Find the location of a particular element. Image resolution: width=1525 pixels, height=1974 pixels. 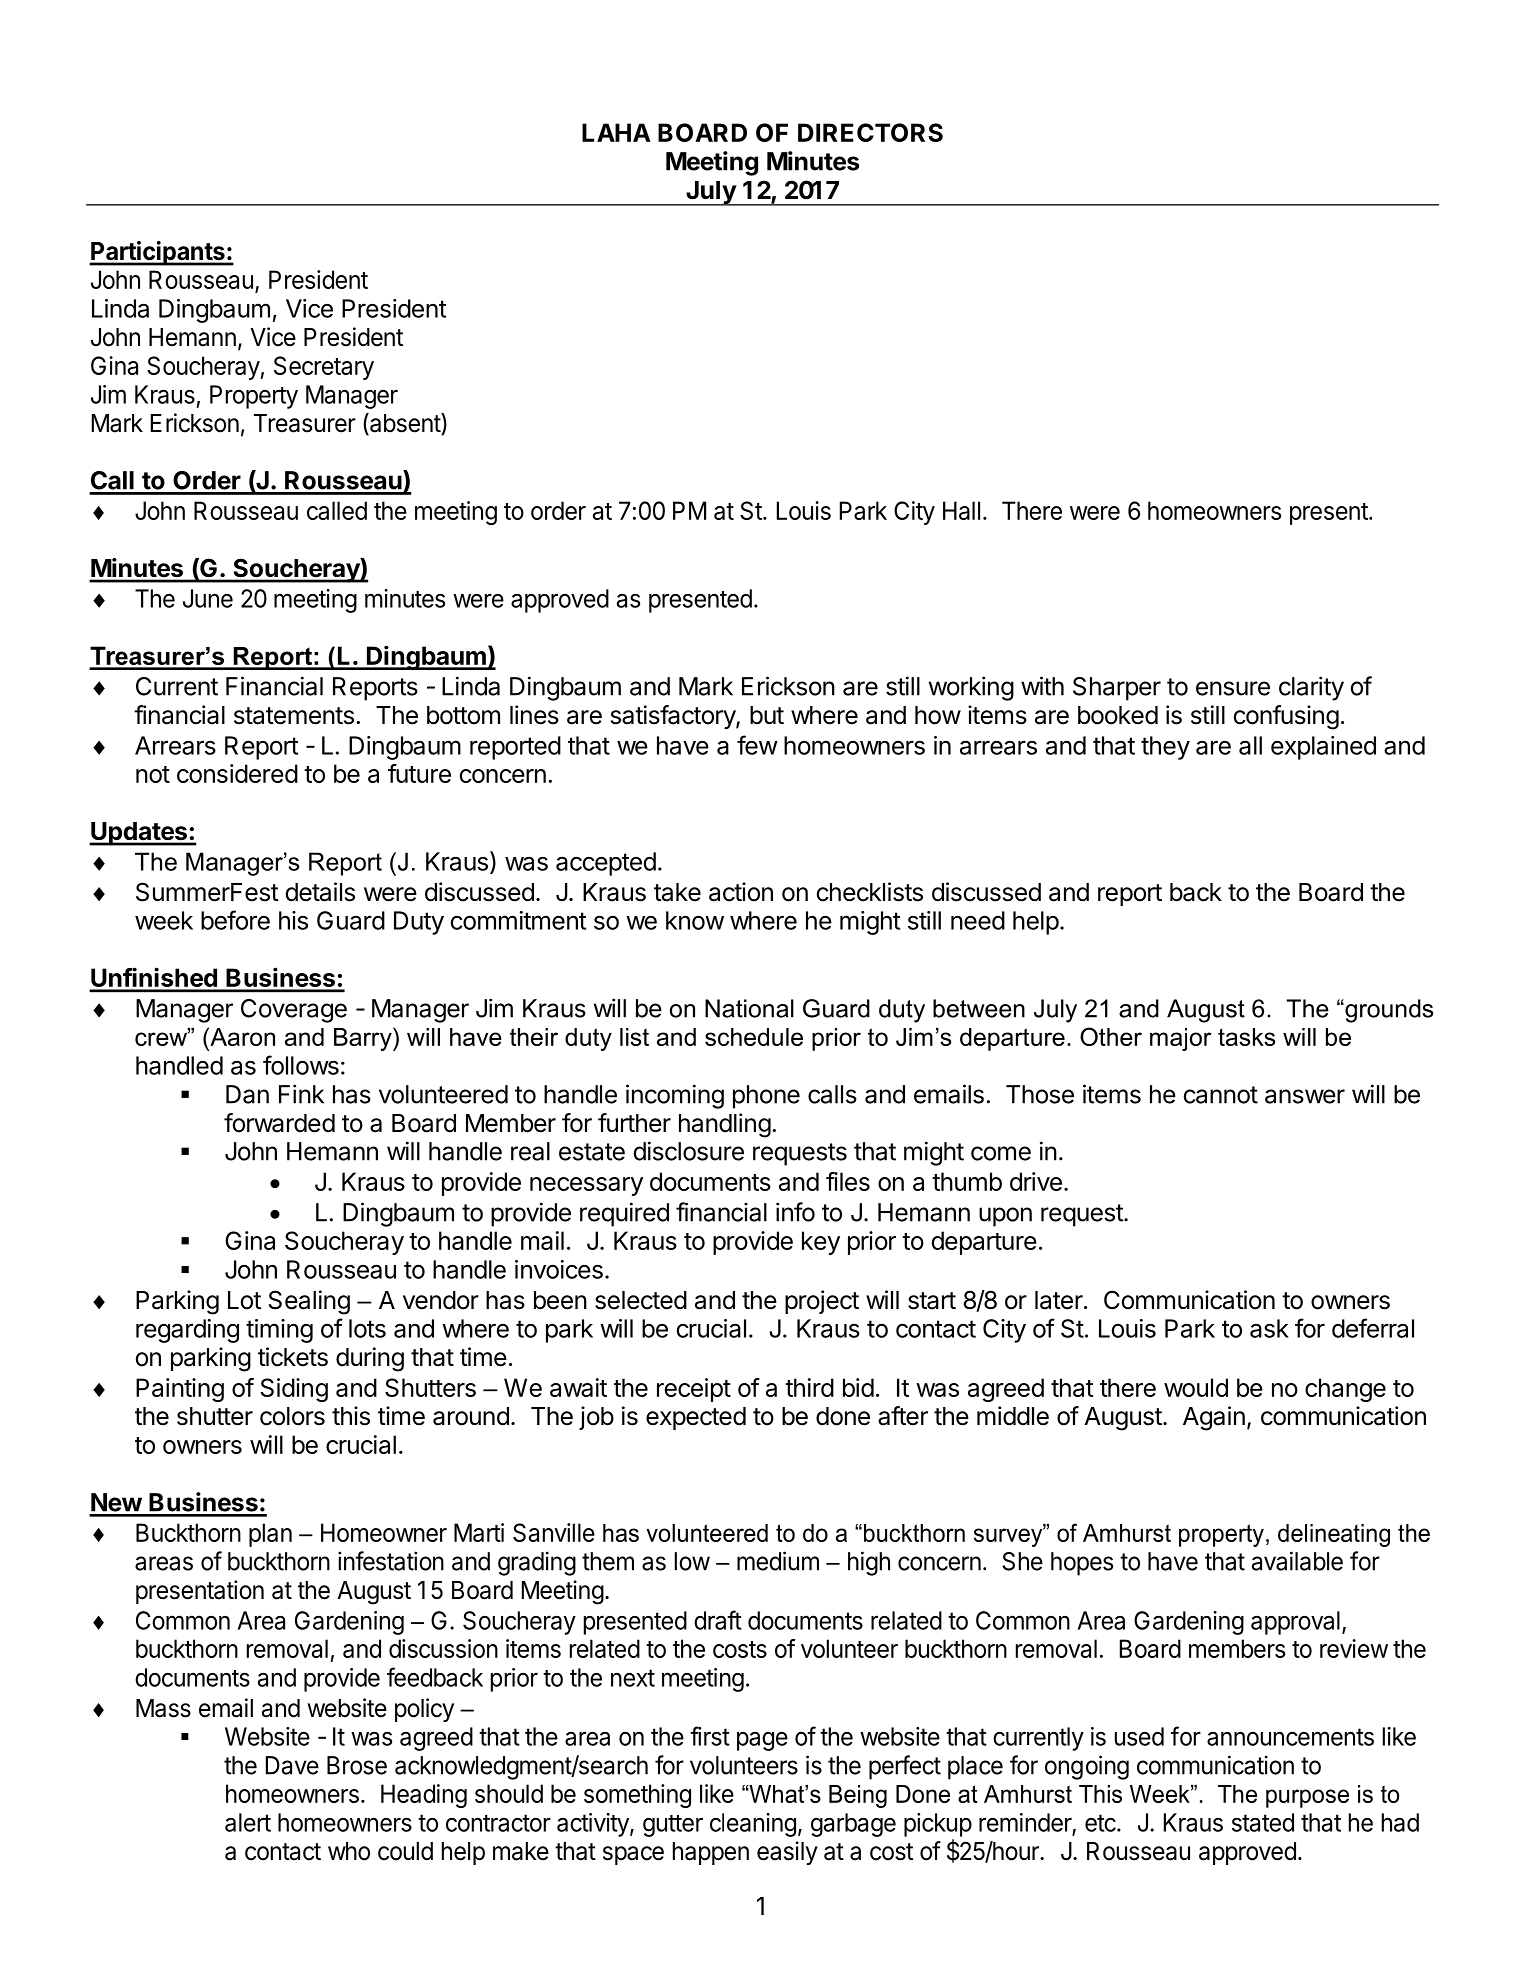

ensure is located at coordinates (1233, 688).
